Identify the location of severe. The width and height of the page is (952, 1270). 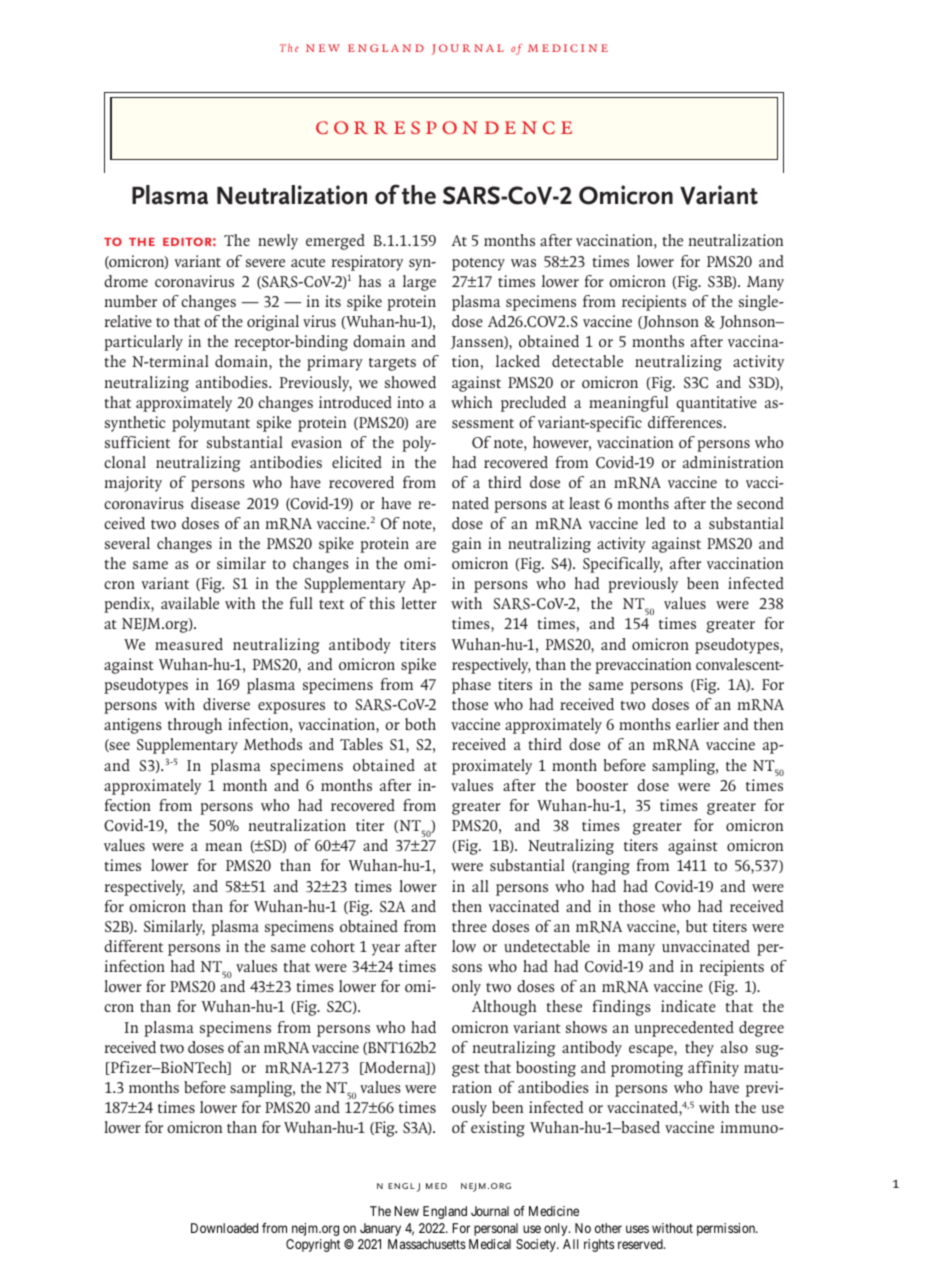
(265, 263).
